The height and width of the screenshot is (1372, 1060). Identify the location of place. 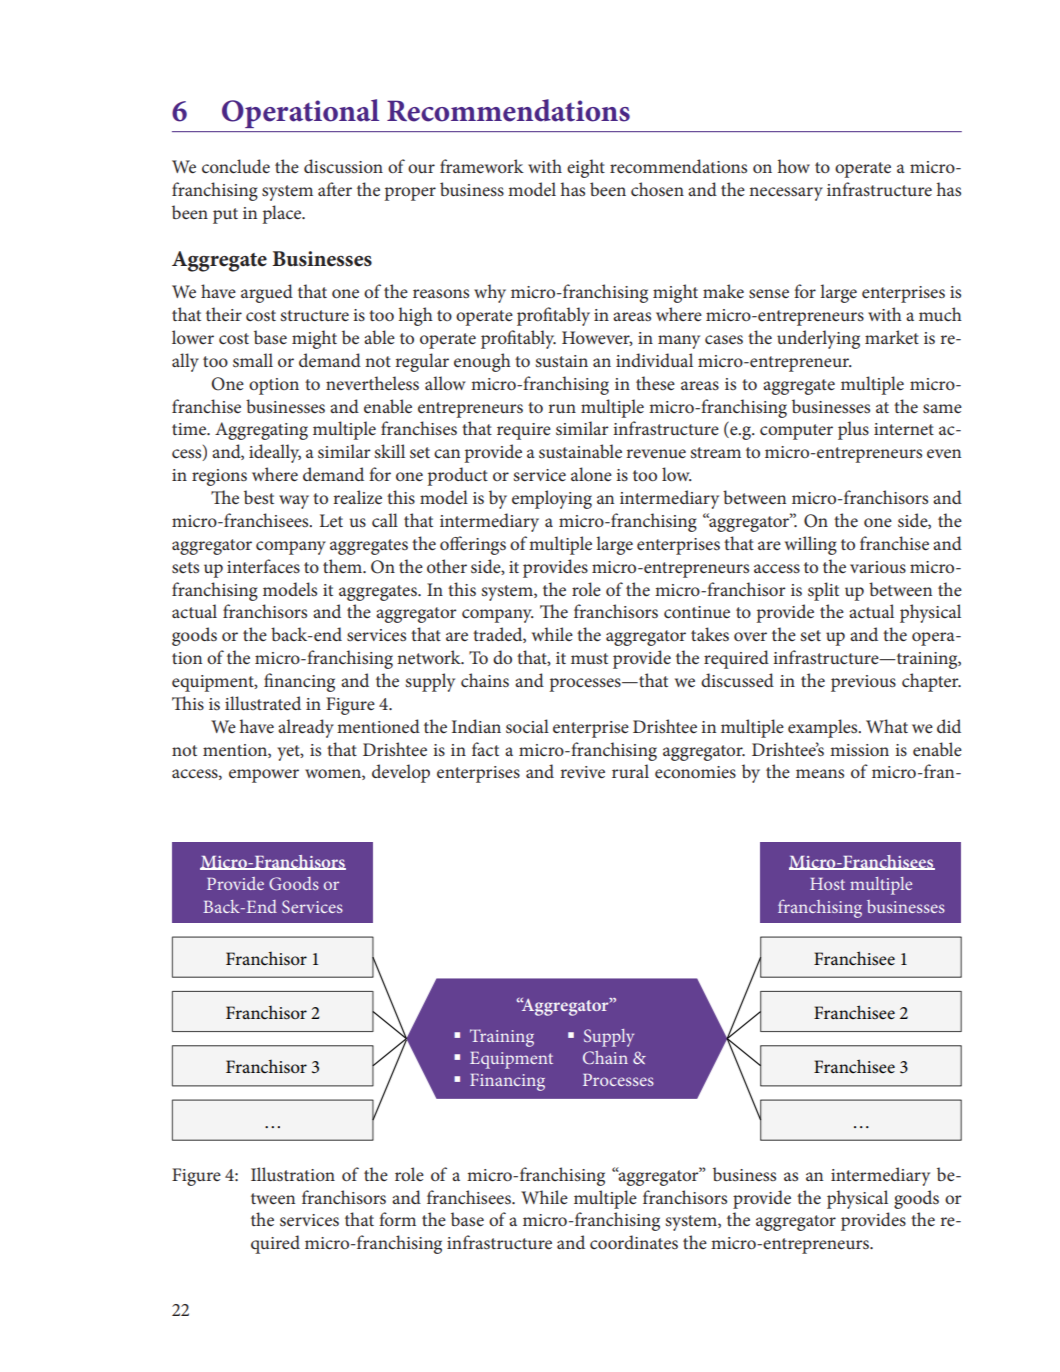
(283, 214).
